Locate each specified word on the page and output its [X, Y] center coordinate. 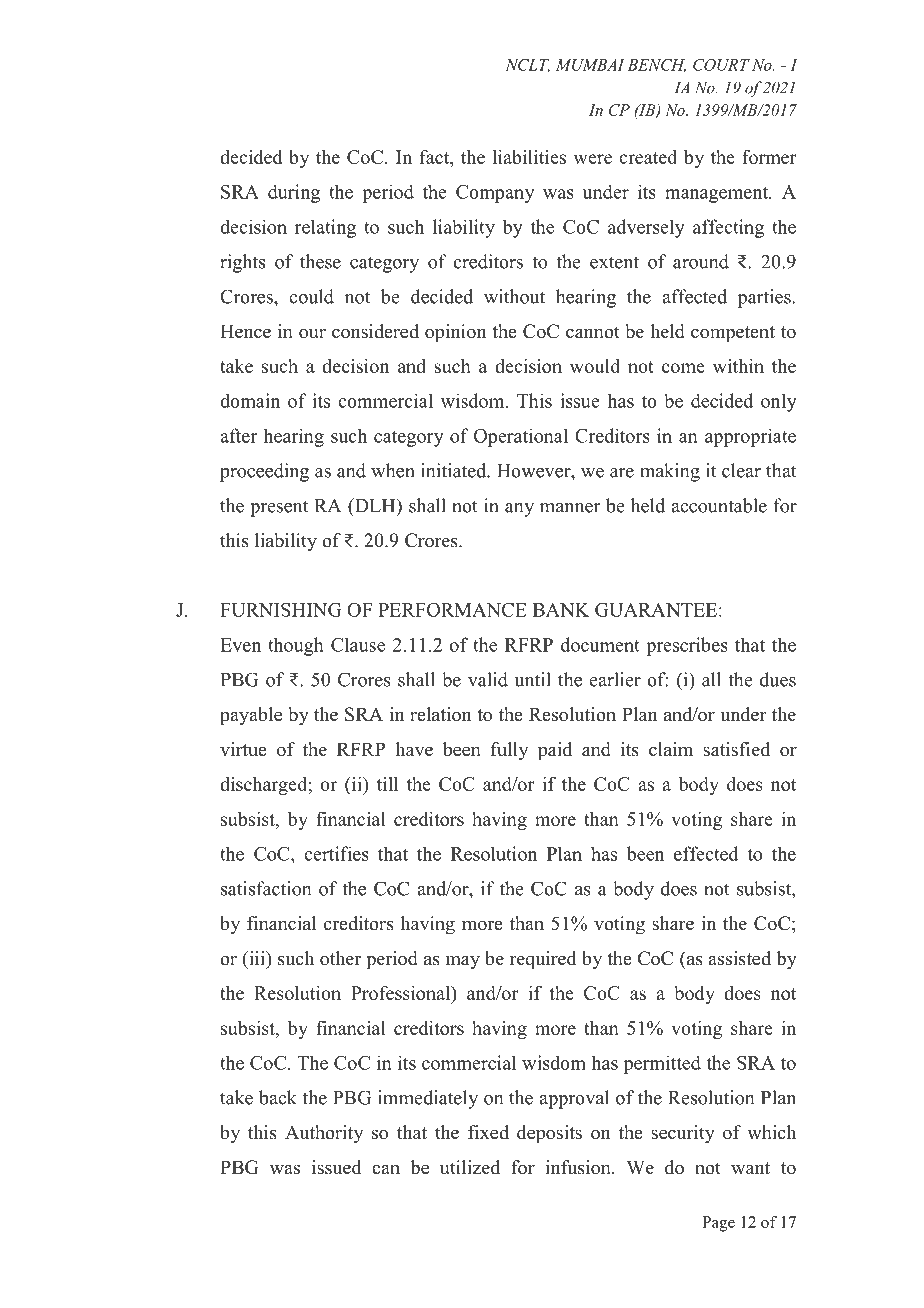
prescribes [687, 646]
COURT [721, 65]
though [296, 646]
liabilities [529, 157]
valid [488, 679]
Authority [324, 1134]
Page [718, 1224]
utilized [470, 1167]
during [294, 193]
